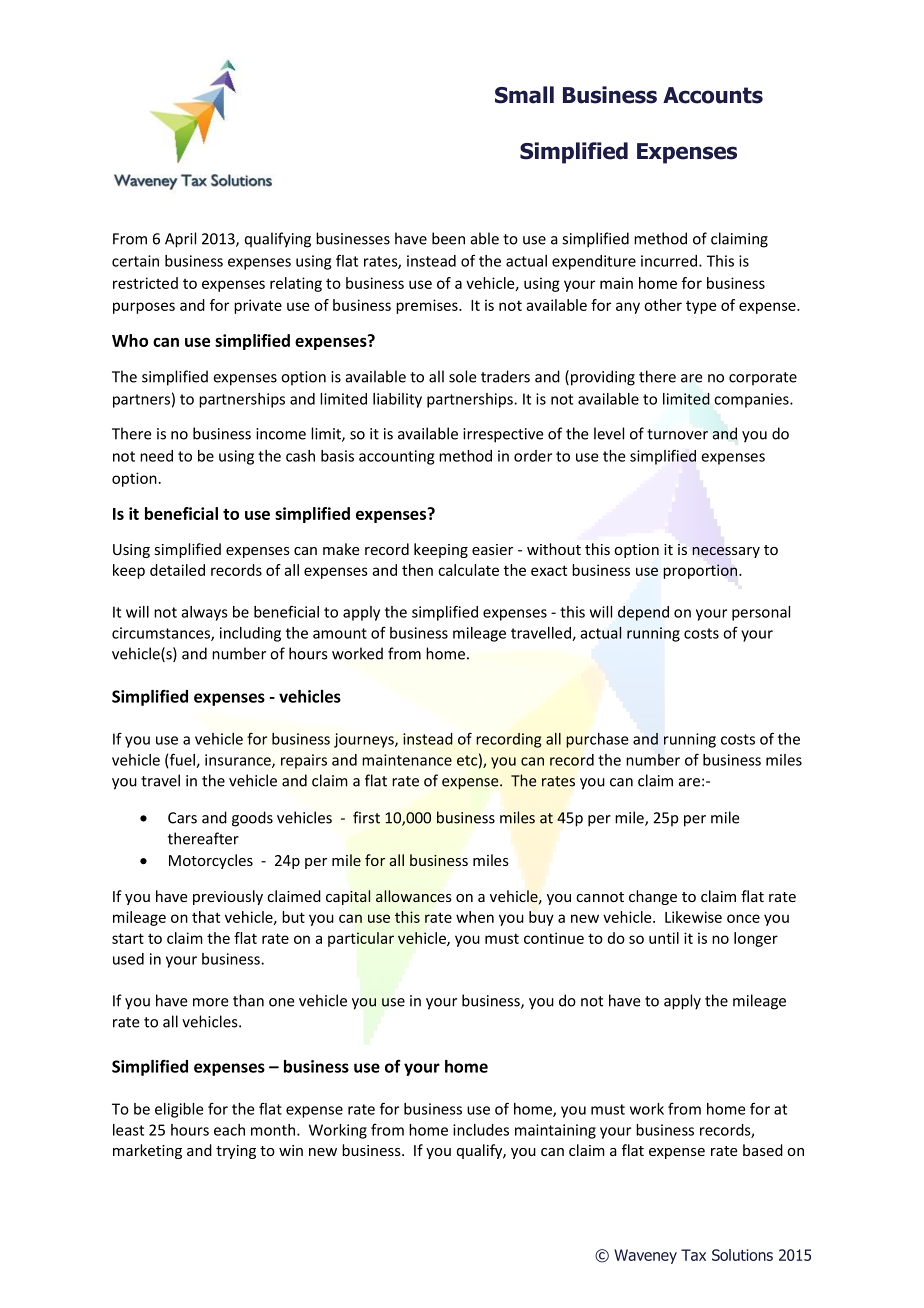 The width and height of the screenshot is (924, 1308). What do you see at coordinates (713, 95) in the screenshot?
I see `Accounts` at bounding box center [713, 95].
